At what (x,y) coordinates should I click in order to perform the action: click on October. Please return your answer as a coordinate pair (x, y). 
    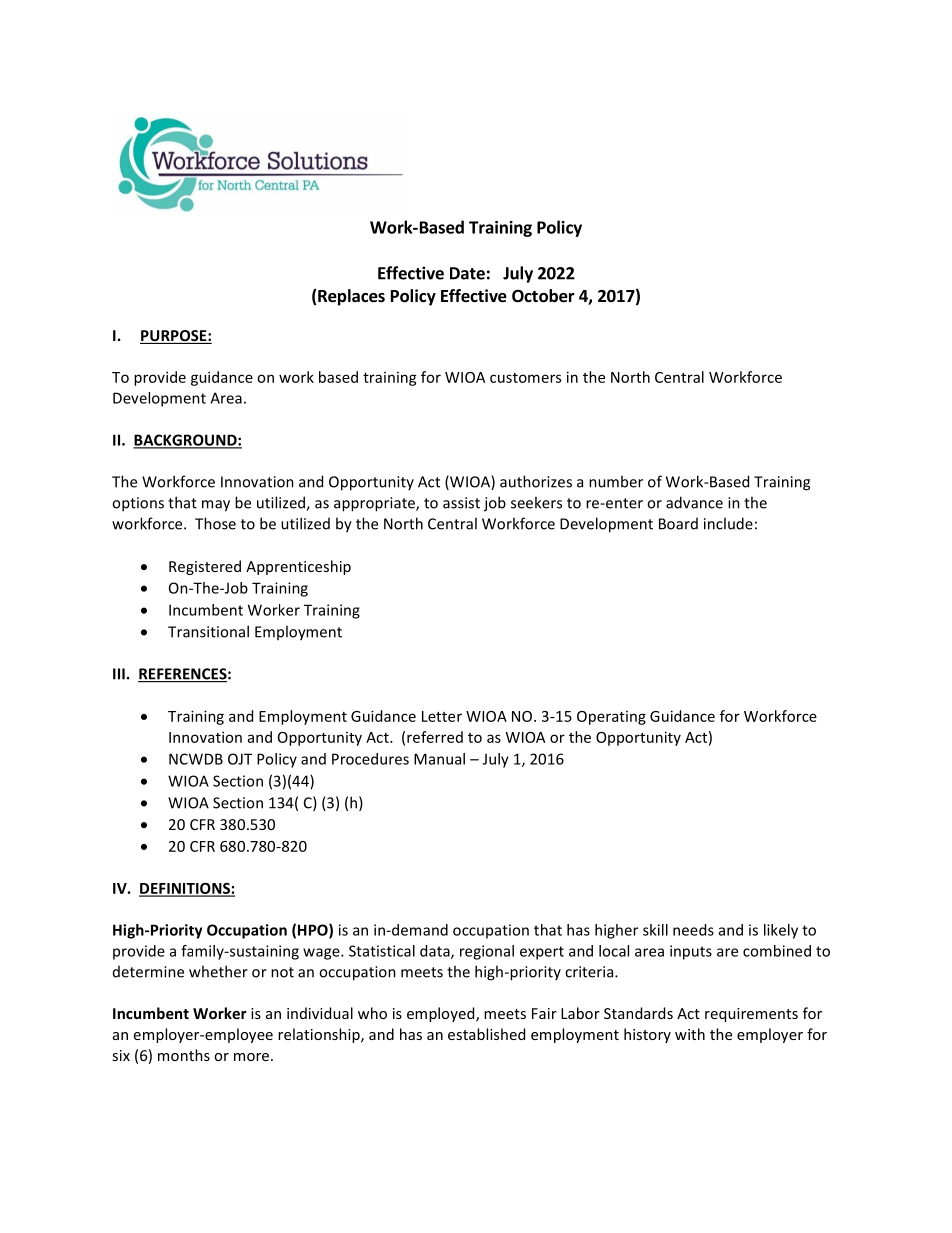
    Looking at the image, I should click on (543, 296).
